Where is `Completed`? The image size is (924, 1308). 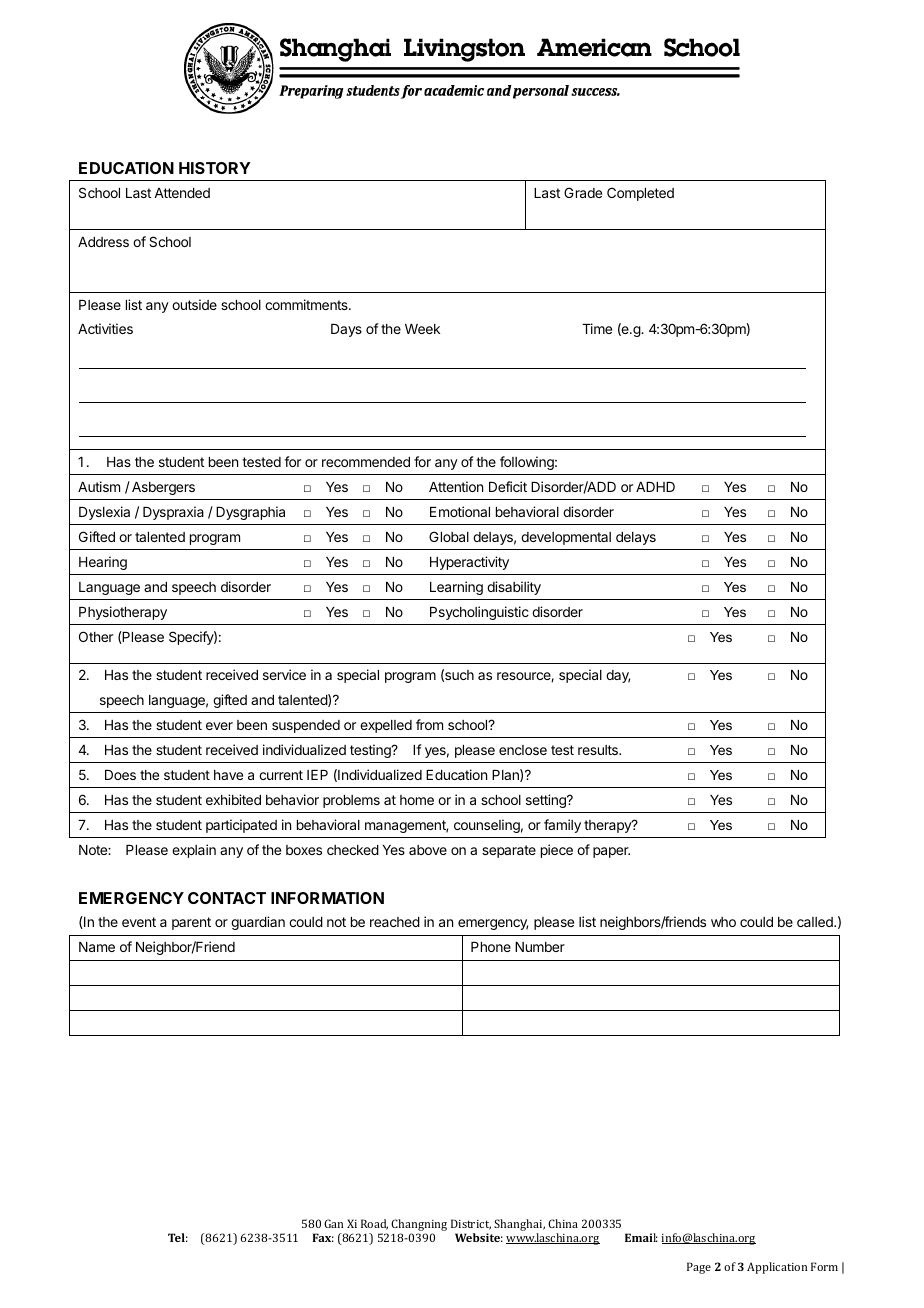
Completed is located at coordinates (640, 194).
